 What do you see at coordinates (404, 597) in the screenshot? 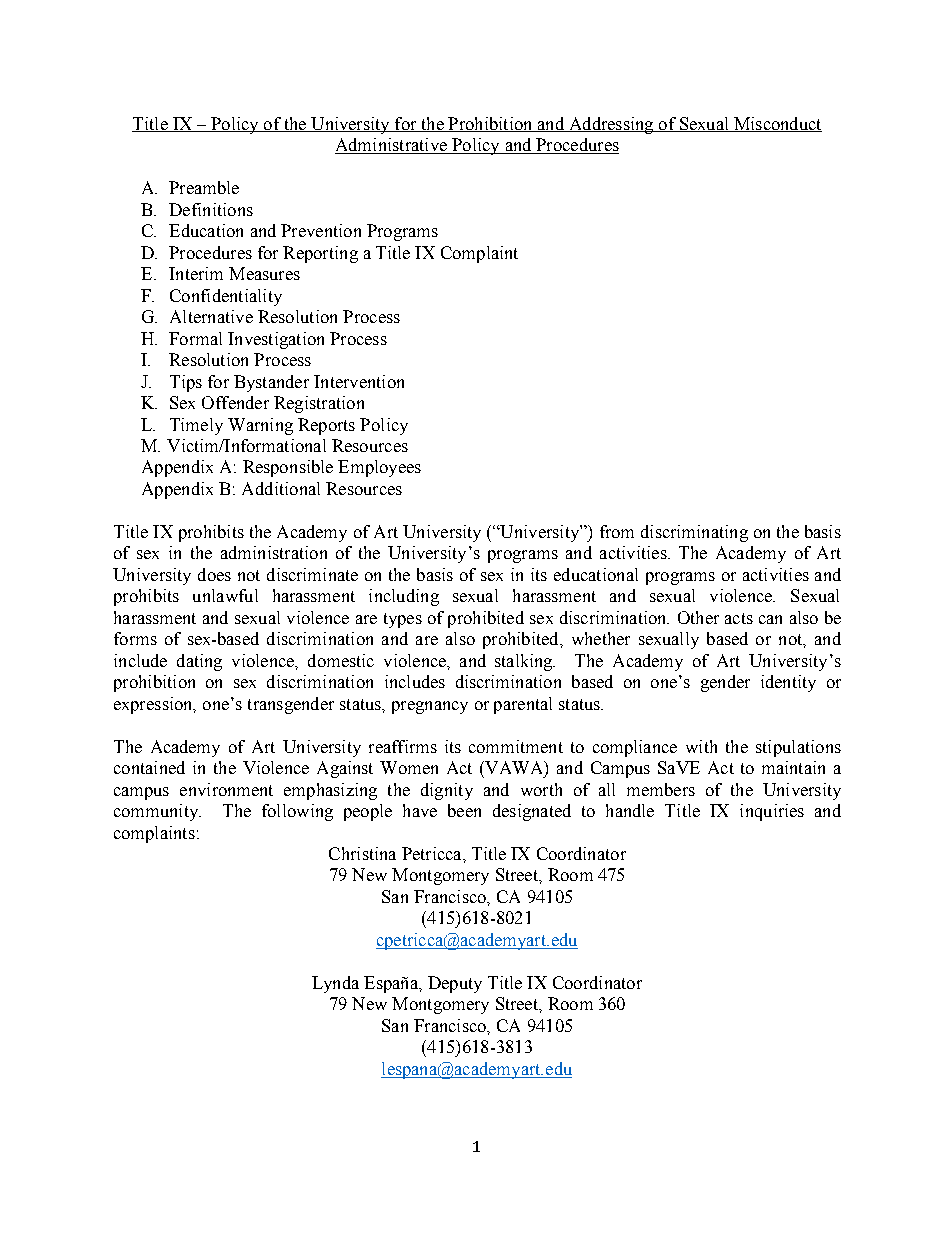
I see `including` at bounding box center [404, 597].
